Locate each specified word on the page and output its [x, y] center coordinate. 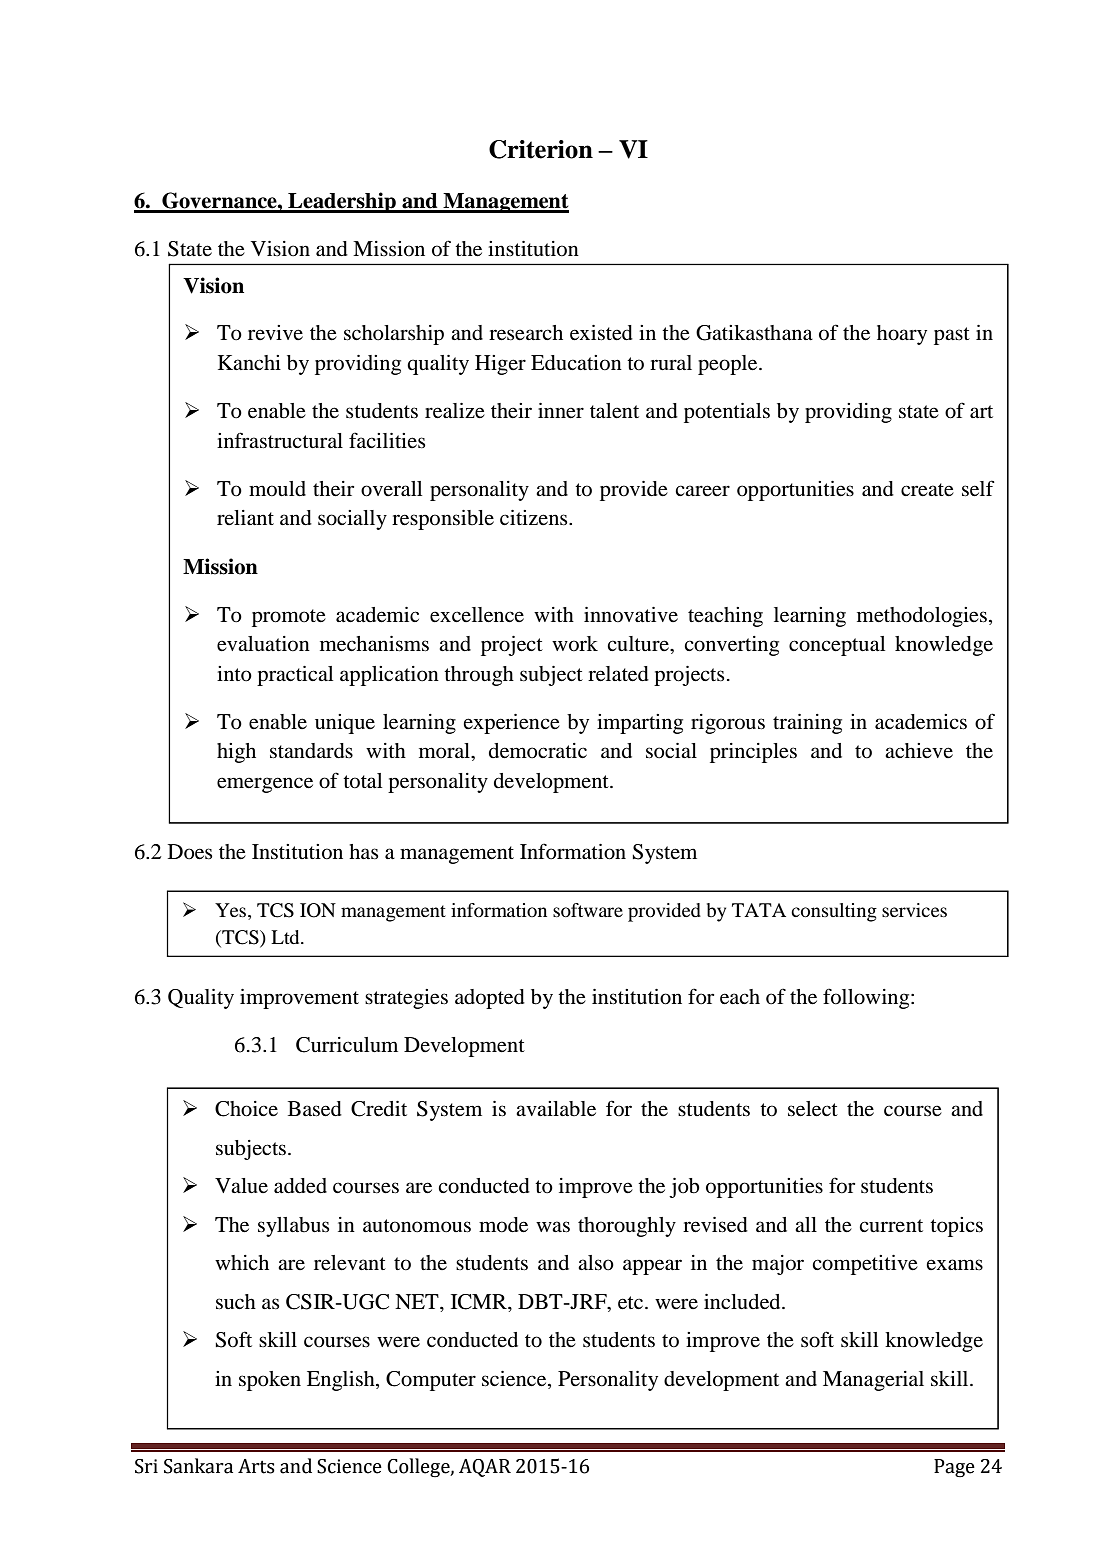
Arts [256, 1466]
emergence [265, 785]
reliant [245, 518]
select [813, 1109]
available [556, 1109]
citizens [535, 517]
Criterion [541, 149]
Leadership [342, 202]
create [927, 490]
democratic [538, 751]
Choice [246, 1109]
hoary [902, 335]
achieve [919, 751]
